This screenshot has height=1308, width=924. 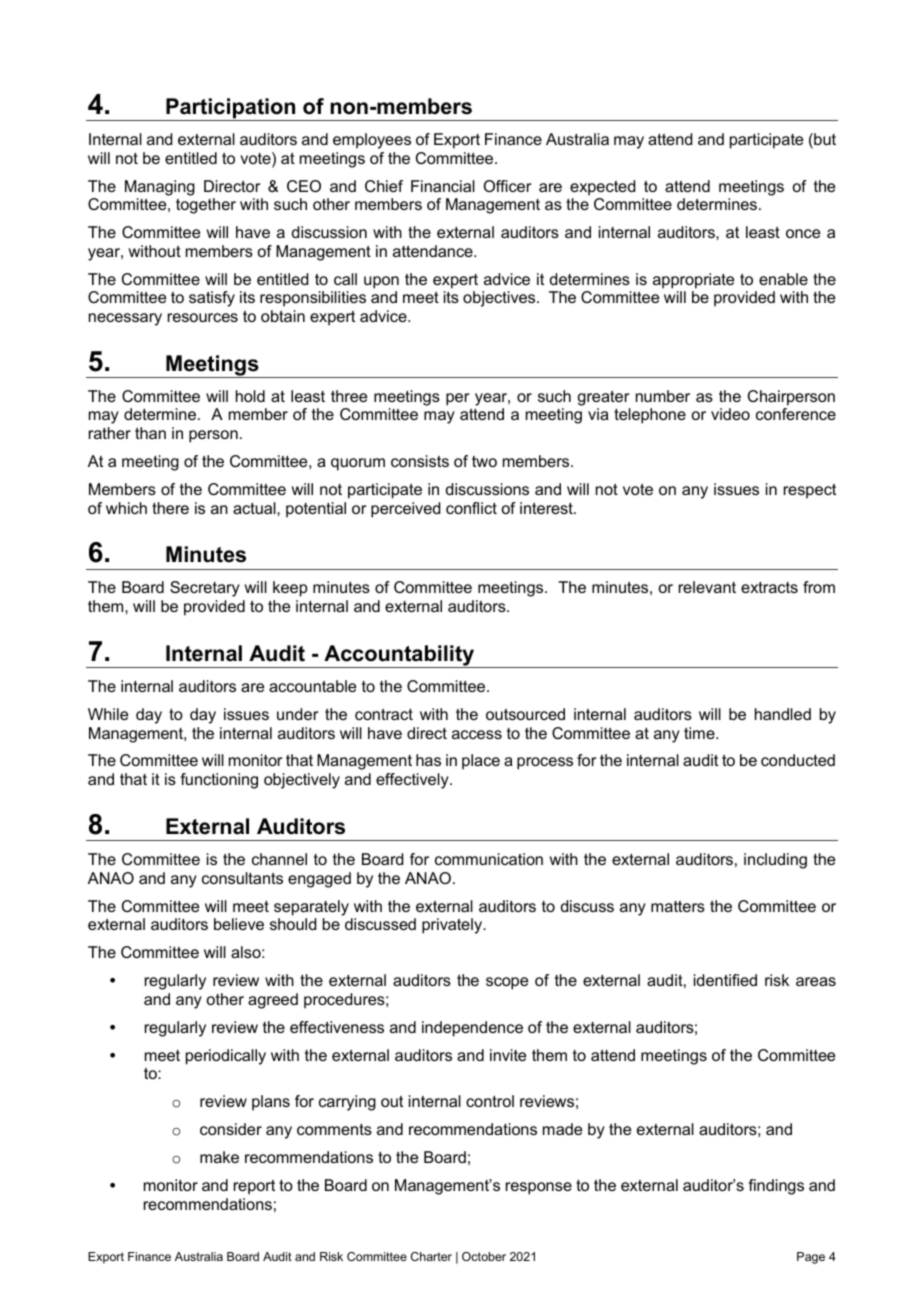 I want to click on Financial, so click(x=443, y=186).
